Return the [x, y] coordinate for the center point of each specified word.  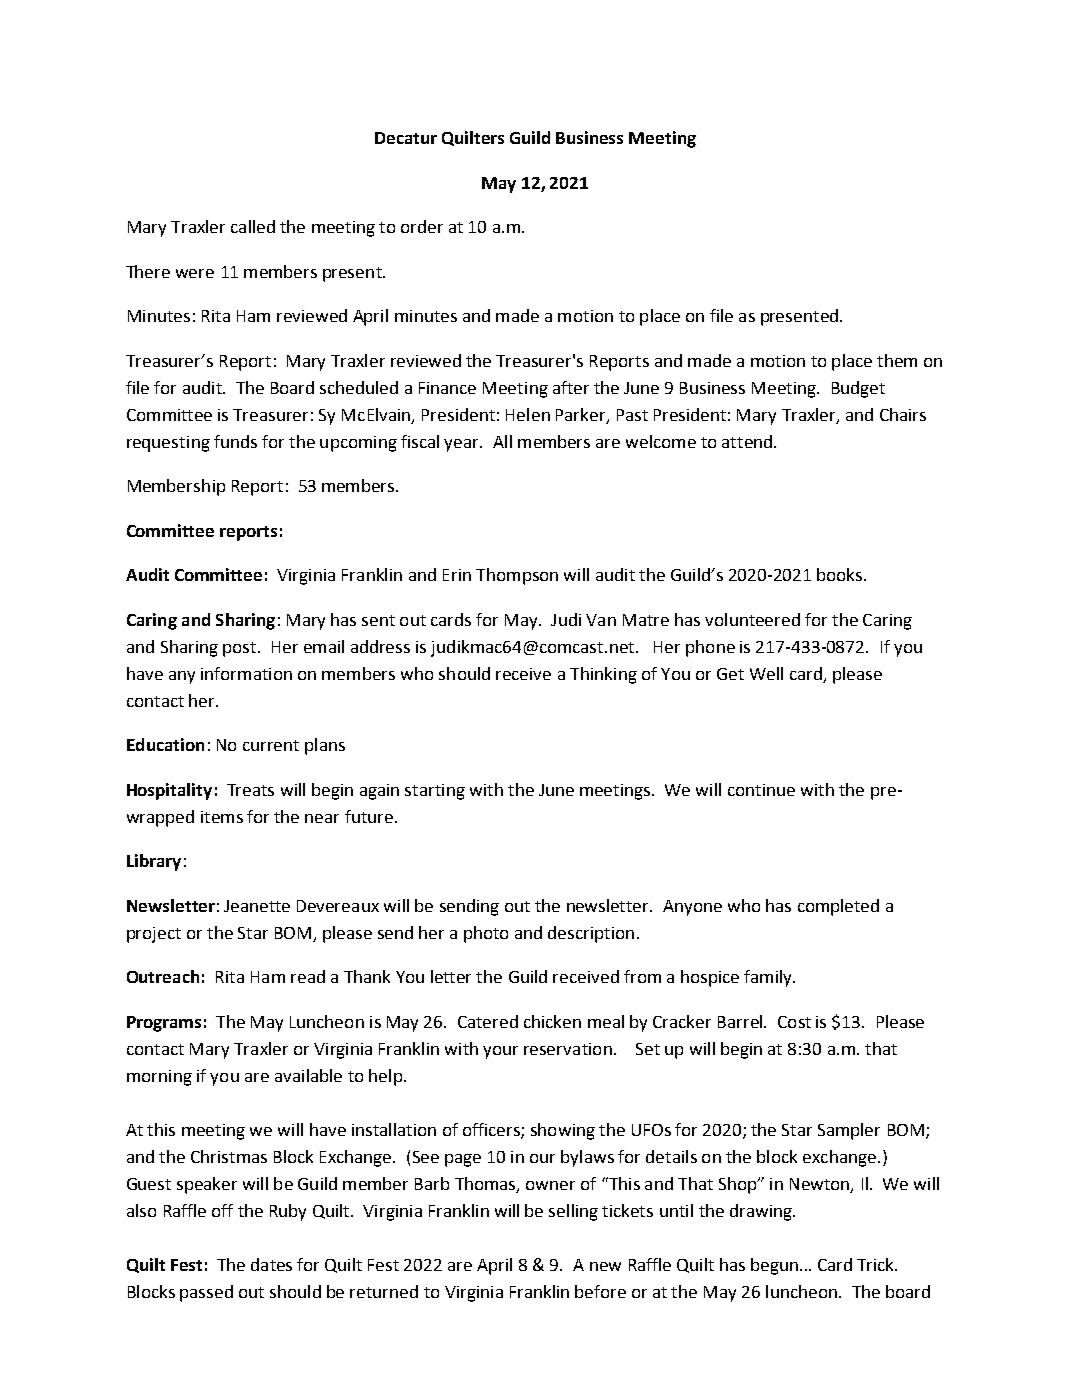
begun [774, 1266]
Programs [164, 1024]
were [195, 273]
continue [761, 790]
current [271, 745]
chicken [552, 1021]
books [839, 574]
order [422, 226]
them [897, 360]
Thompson [517, 576]
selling [573, 1212]
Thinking [603, 675]
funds [235, 441]
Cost [794, 1022]
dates [271, 1264]
